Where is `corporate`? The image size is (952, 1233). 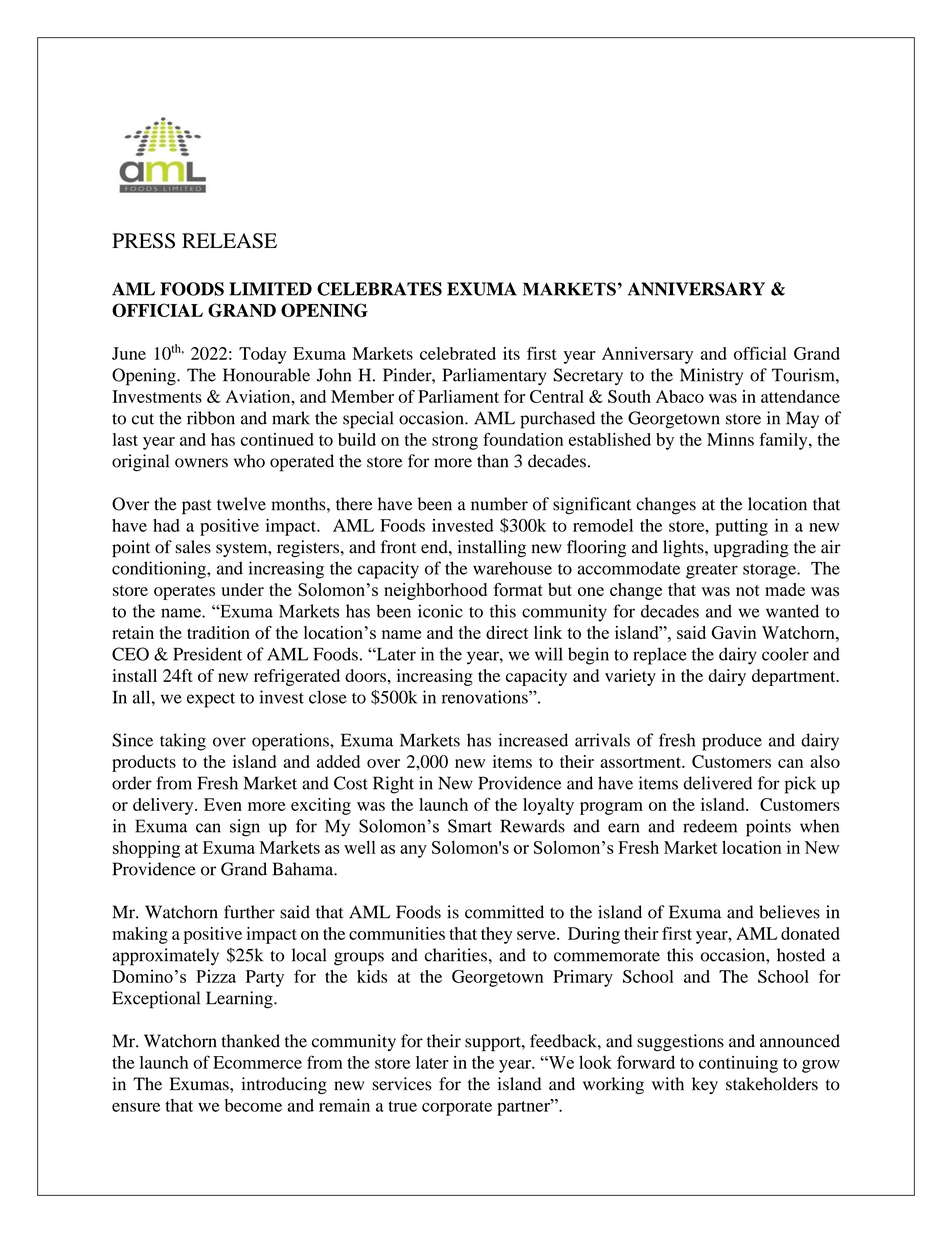
corporate is located at coordinates (457, 1108).
